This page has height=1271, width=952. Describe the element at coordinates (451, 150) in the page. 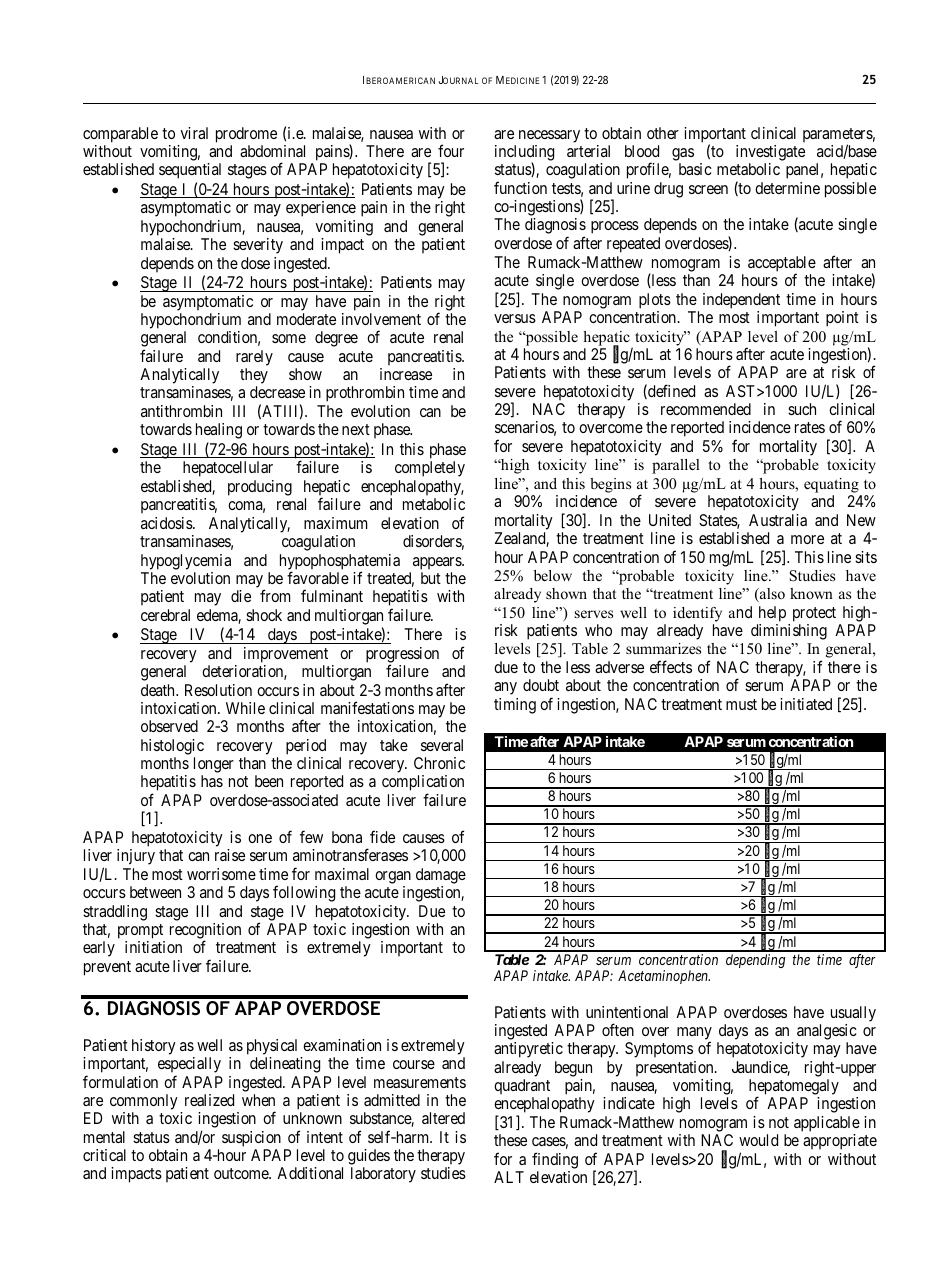

I see `four` at that location.
